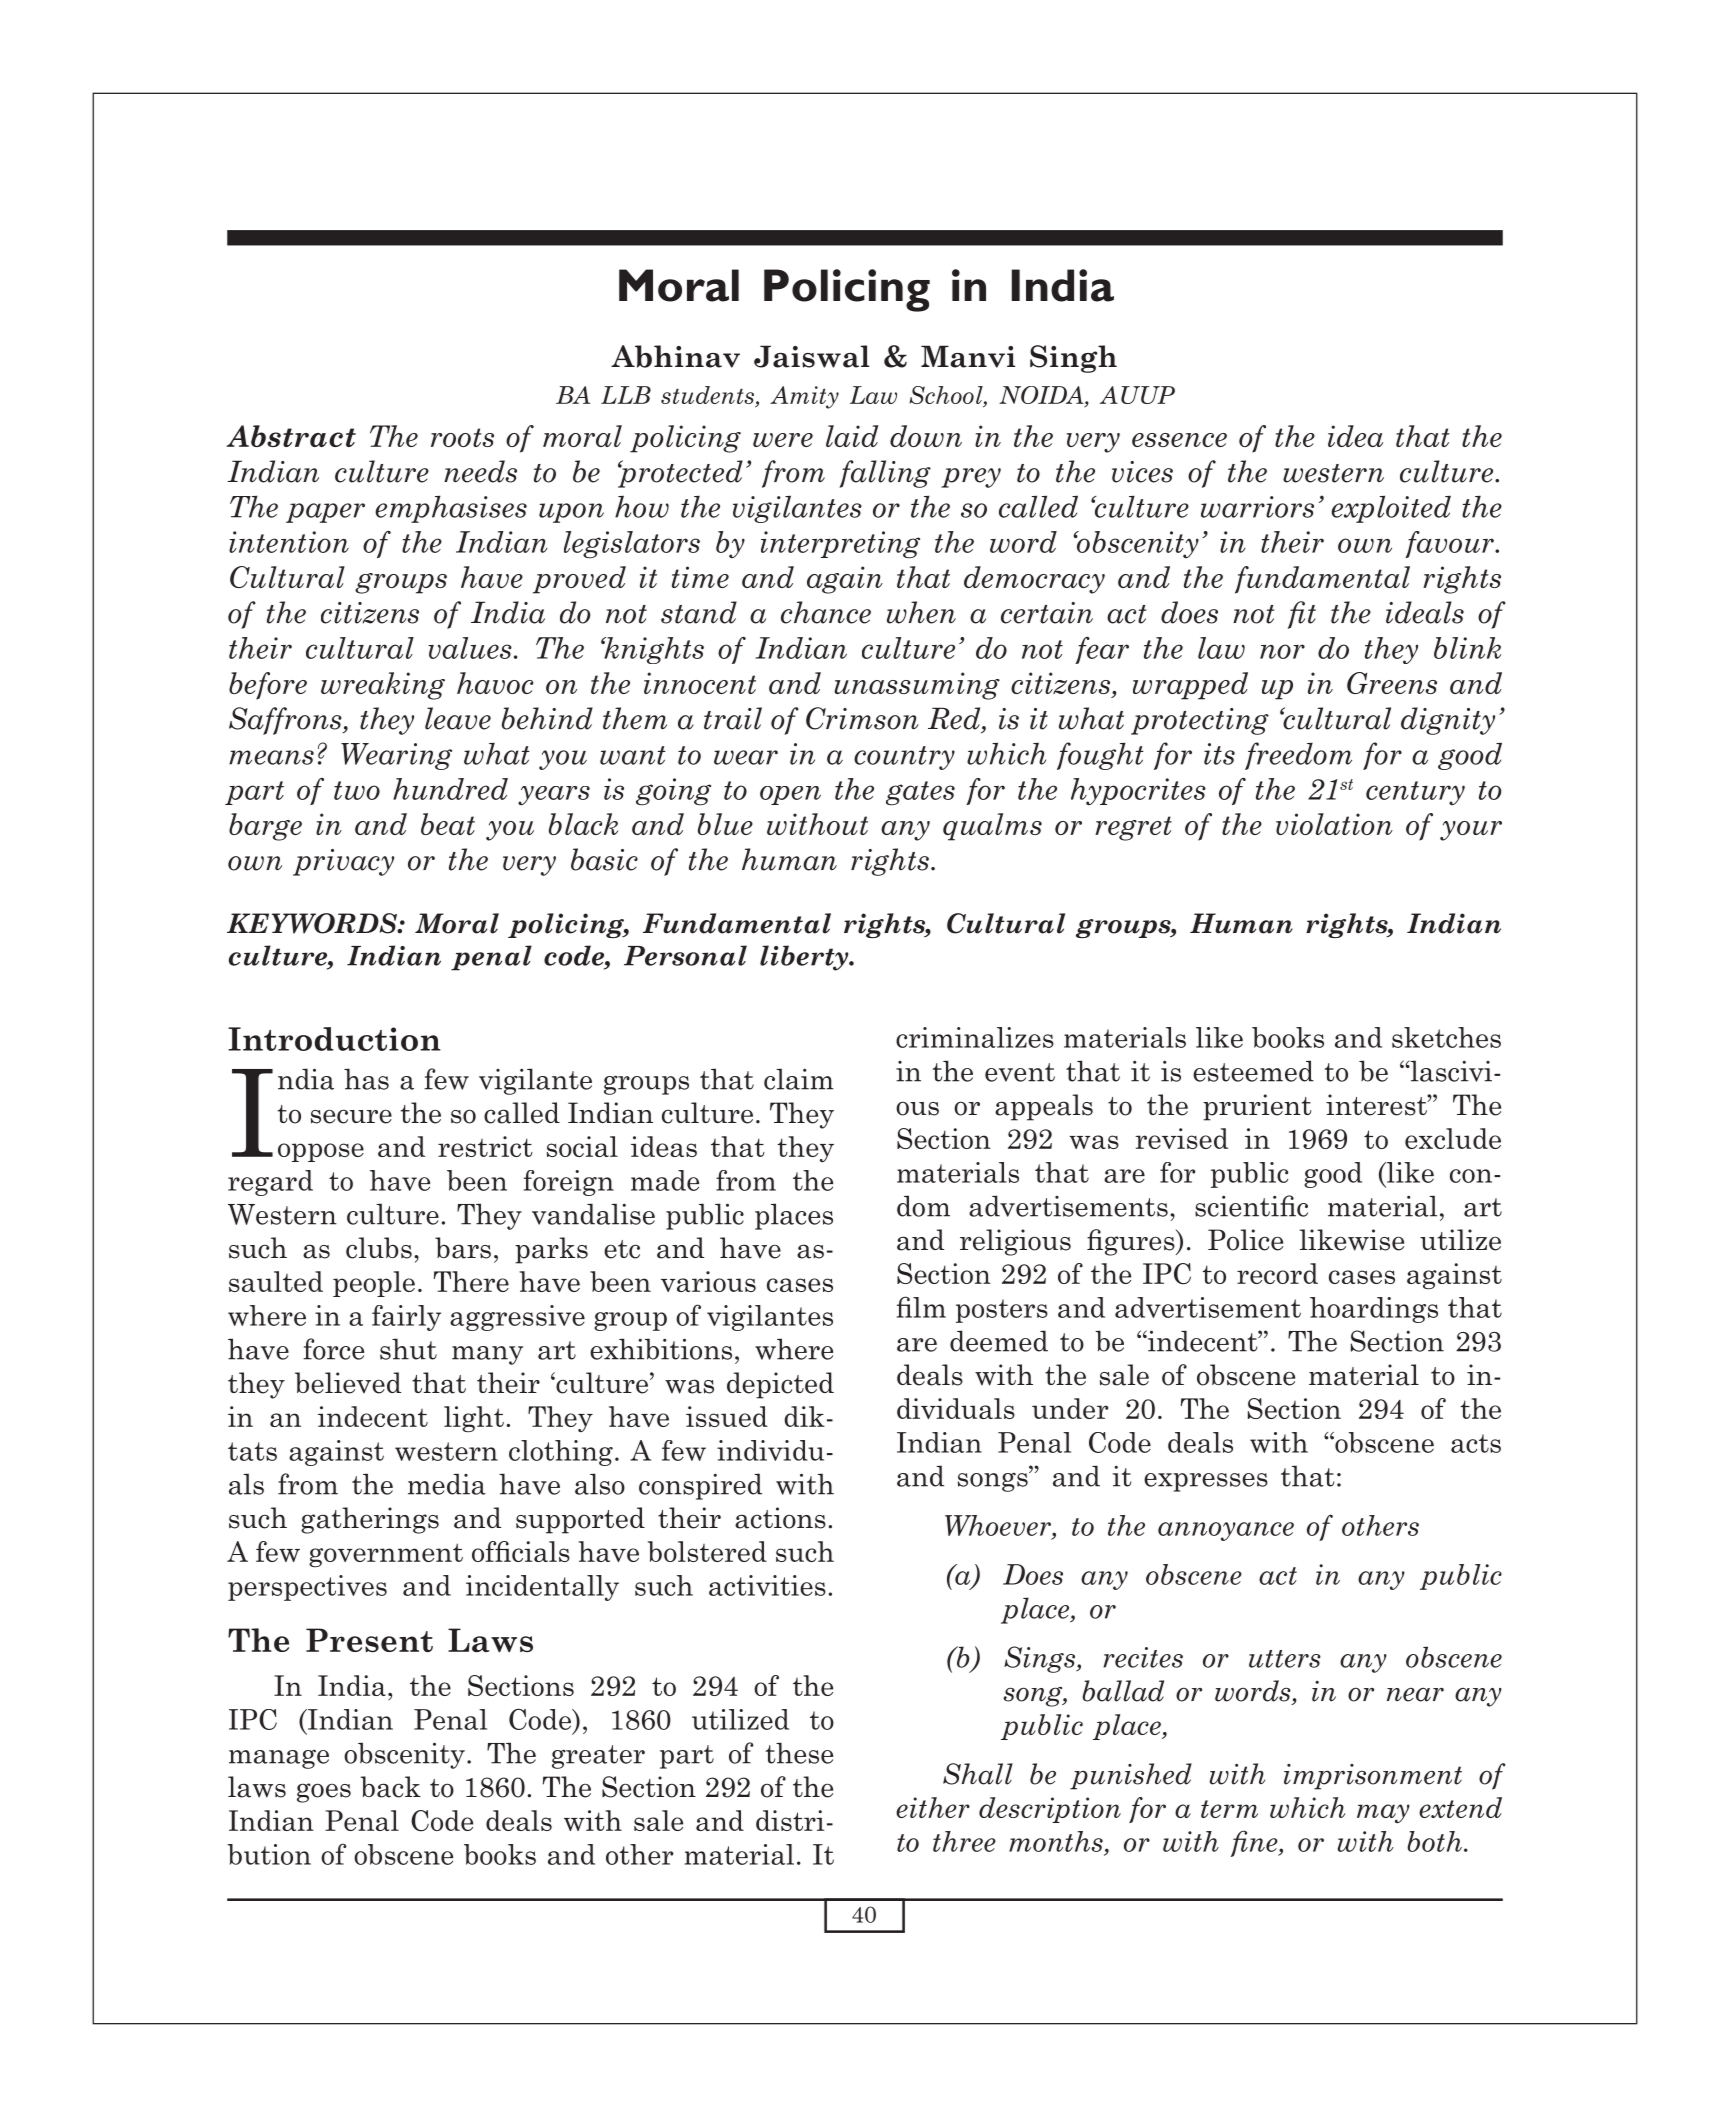 This image has height=2117, width=1730. Describe the element at coordinates (1179, 440) in the image. I see `essence` at that location.
